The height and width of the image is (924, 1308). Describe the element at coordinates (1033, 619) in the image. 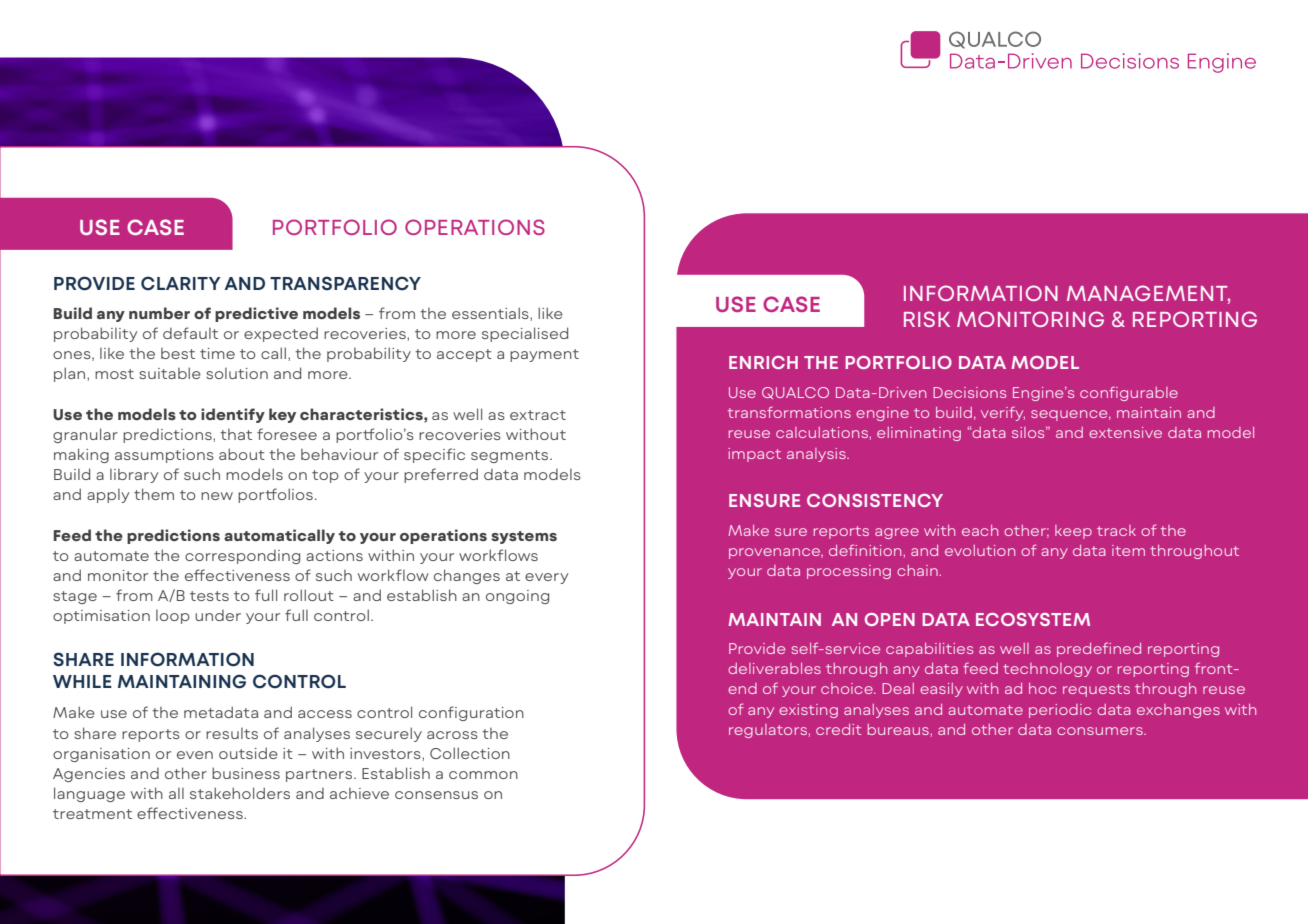

I see `ECOSYSTEM` at that location.
